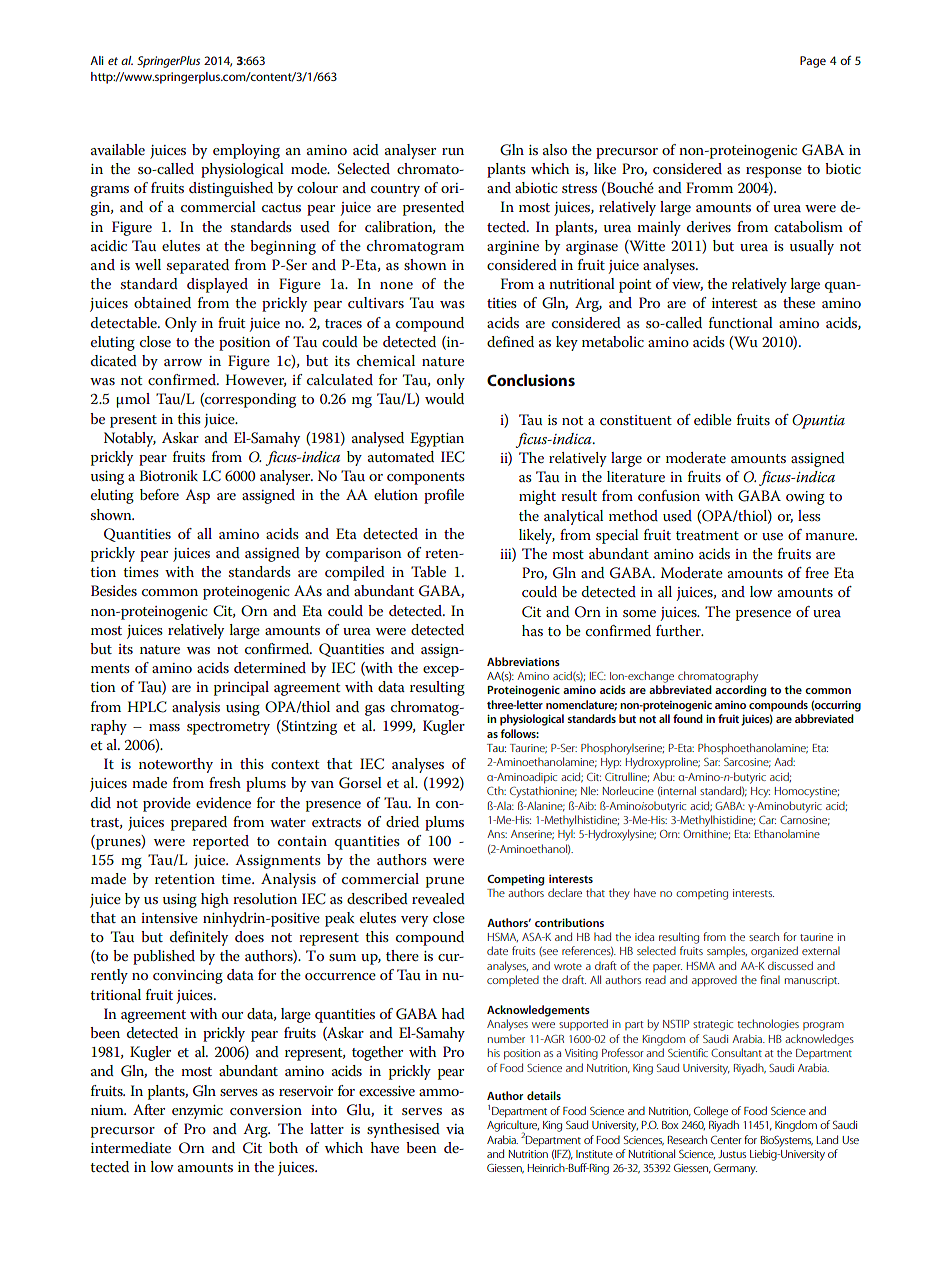 Image resolution: width=952 pixels, height=1270 pixels. What do you see at coordinates (513, 1127) in the image?
I see `Agriculture` at bounding box center [513, 1127].
